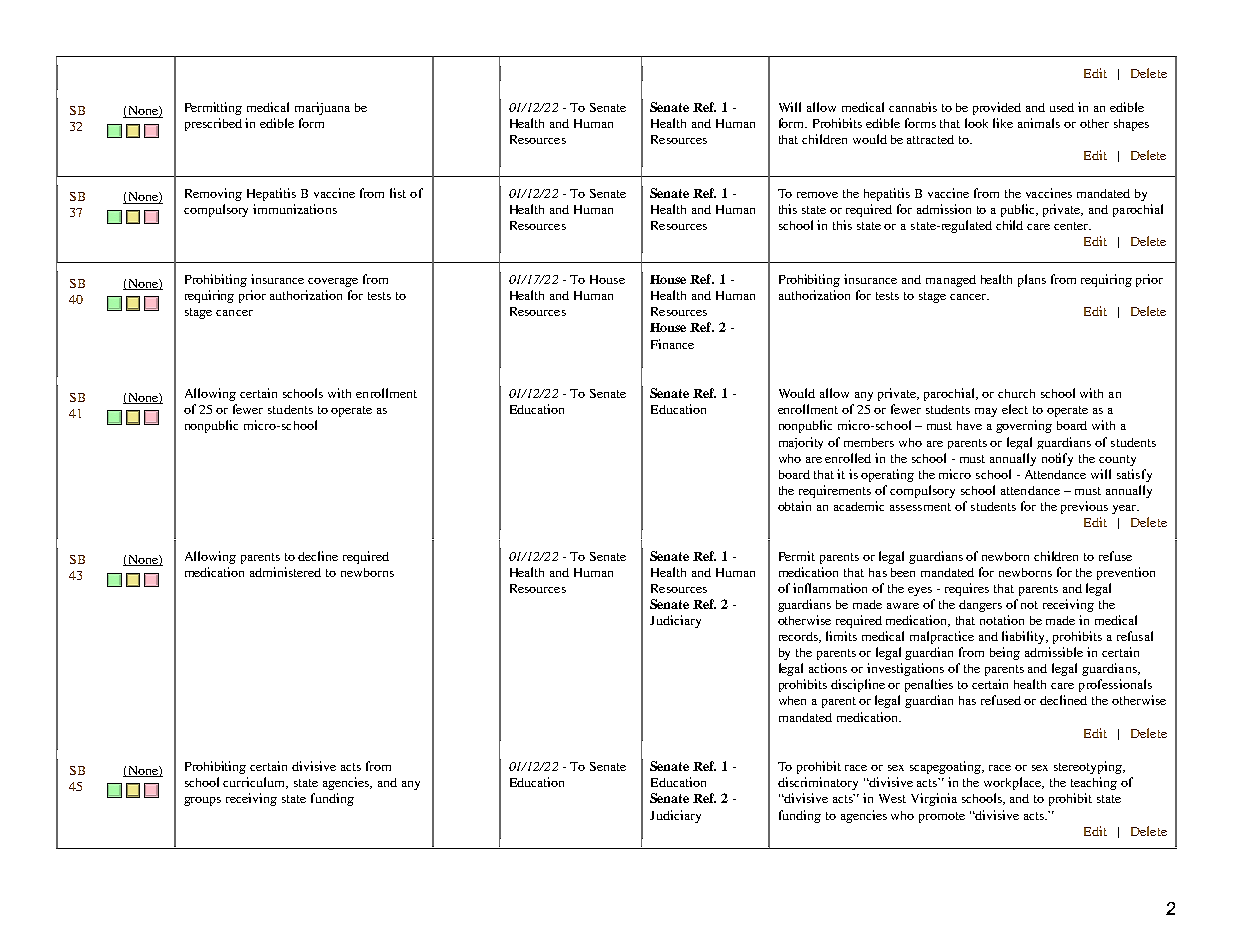 Image resolution: width=1233 pixels, height=952 pixels. Describe the element at coordinates (1014, 783) in the page. I see `workplace` at that location.
